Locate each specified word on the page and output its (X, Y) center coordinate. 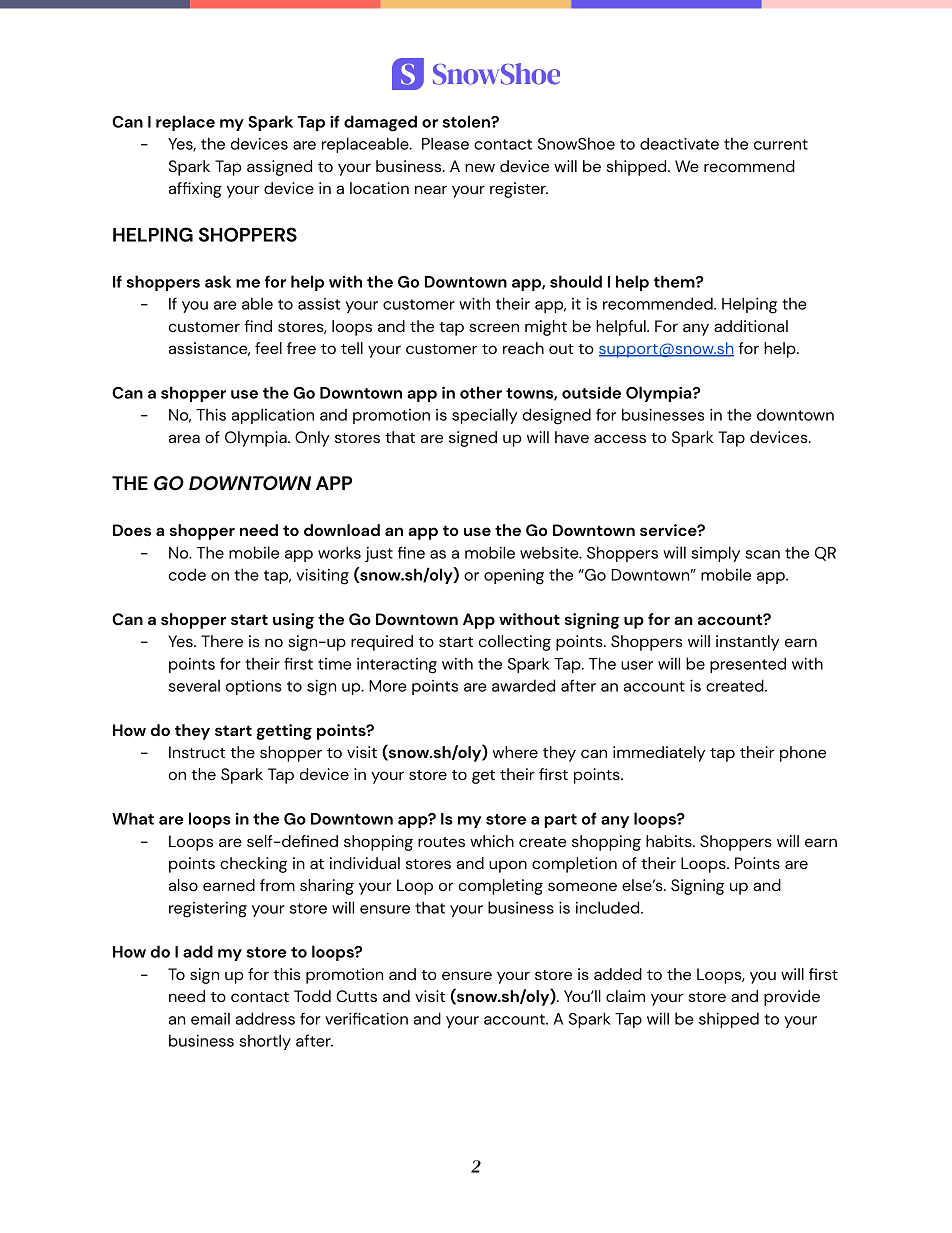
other (481, 392)
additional (751, 326)
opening (514, 577)
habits (670, 841)
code (187, 574)
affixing (195, 190)
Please (445, 143)
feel (268, 348)
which (492, 841)
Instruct (197, 752)
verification (366, 1018)
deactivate (679, 143)
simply (715, 554)
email (210, 1018)
